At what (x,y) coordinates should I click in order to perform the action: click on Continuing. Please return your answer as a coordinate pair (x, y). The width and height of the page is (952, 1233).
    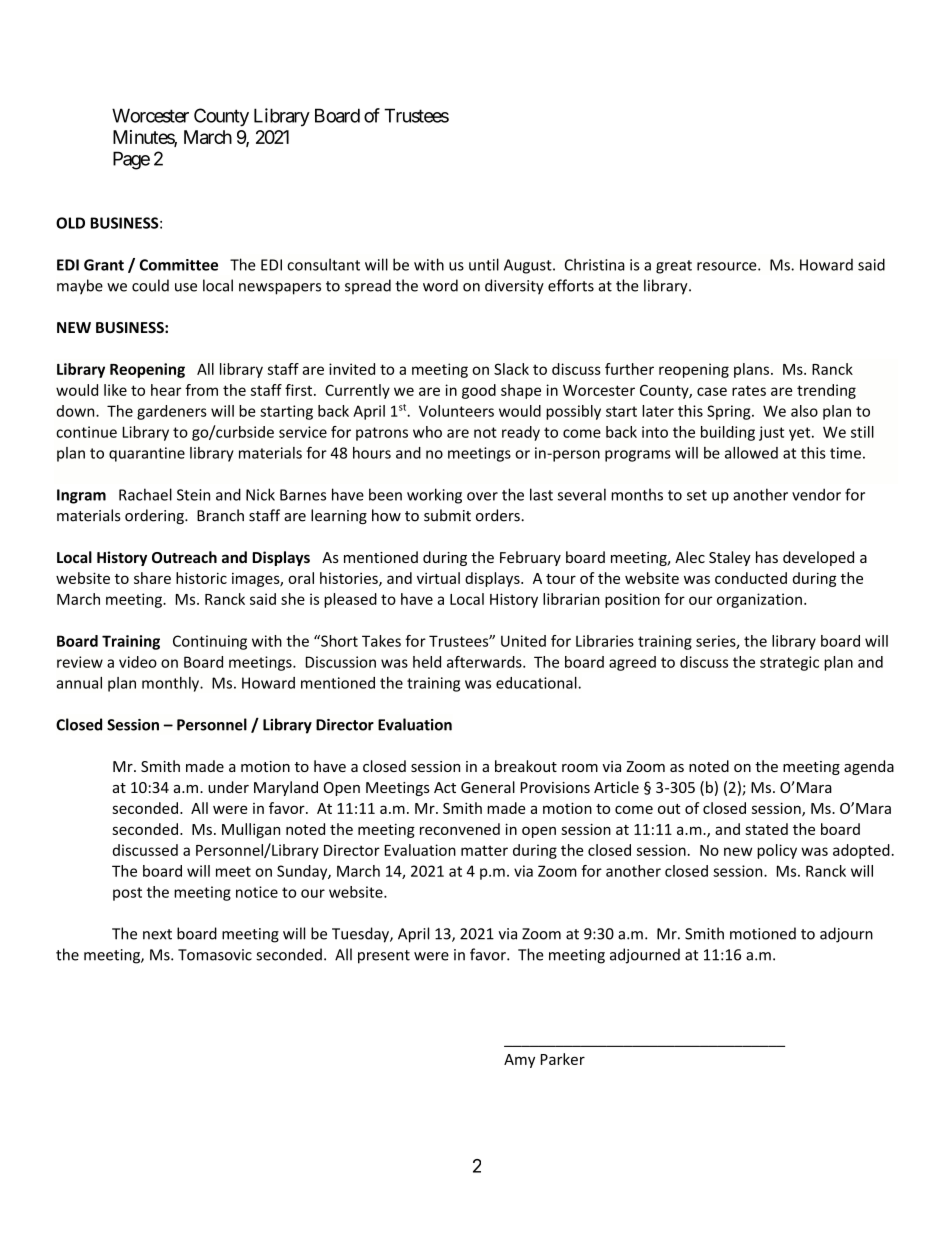
    Looking at the image, I should click on (210, 642).
